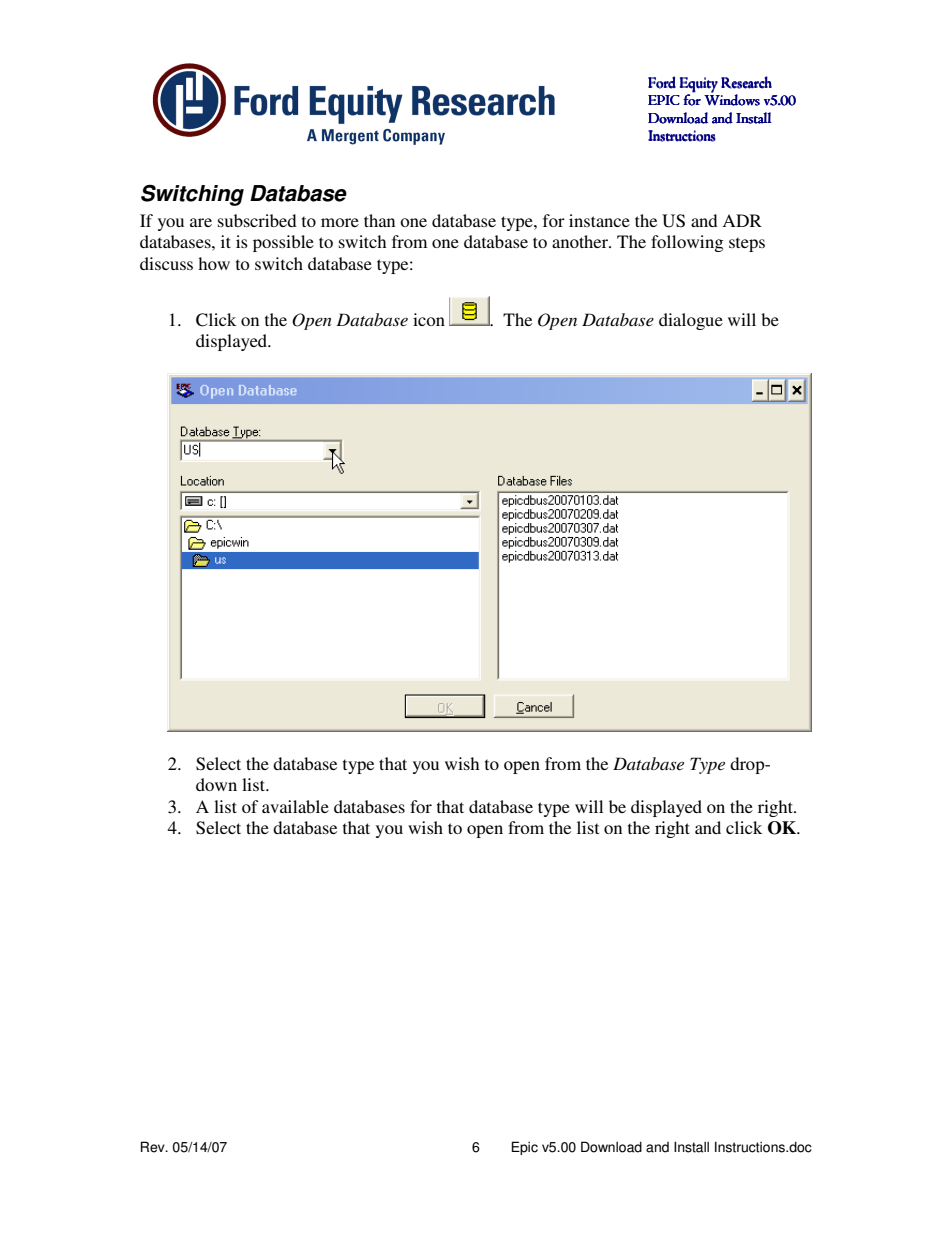 The image size is (952, 1233). I want to click on following, so click(687, 243).
